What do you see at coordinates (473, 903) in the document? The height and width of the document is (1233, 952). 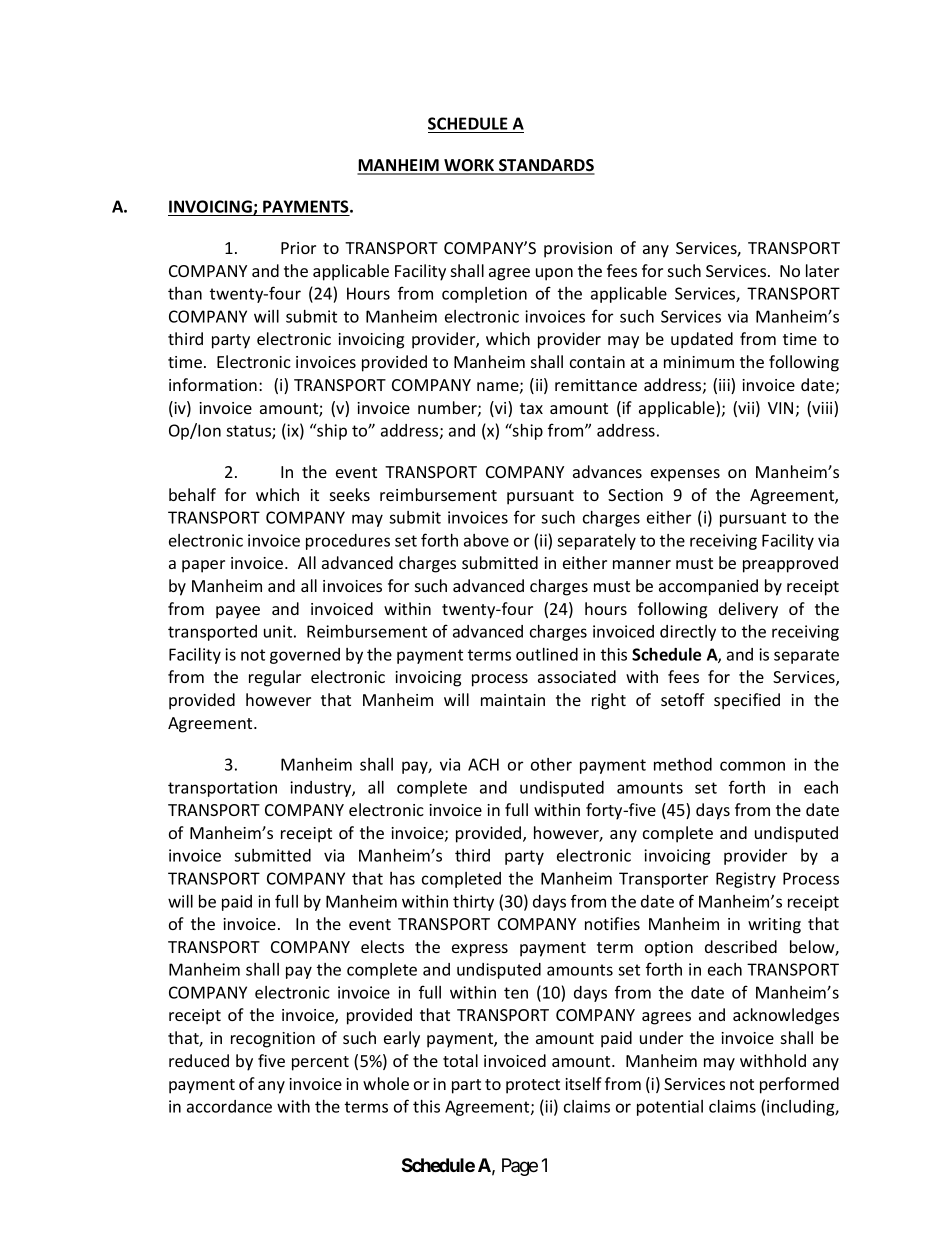 I see `thirty` at bounding box center [473, 903].
